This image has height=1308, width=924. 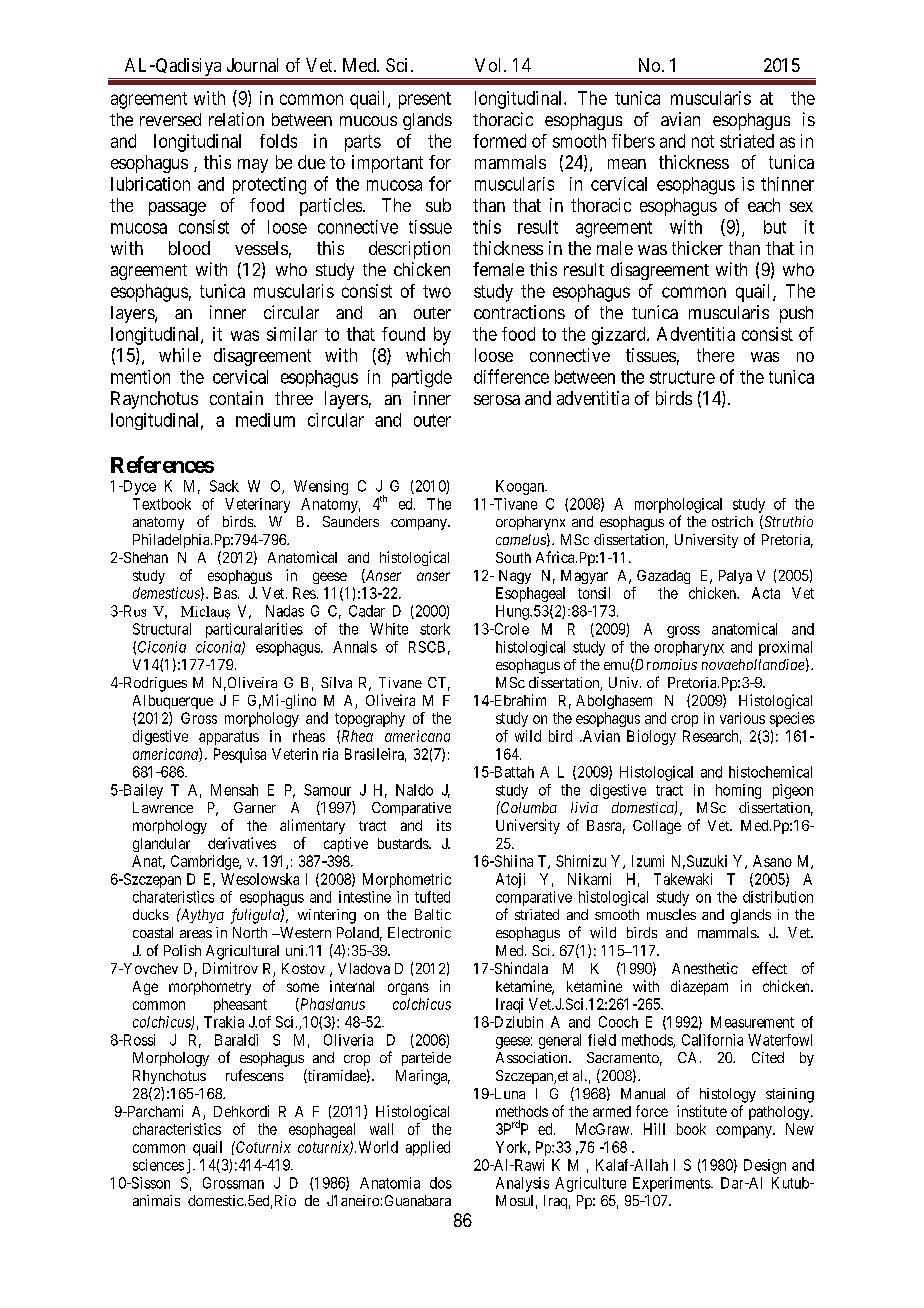 What do you see at coordinates (435, 629) in the image?
I see `stork` at bounding box center [435, 629].
